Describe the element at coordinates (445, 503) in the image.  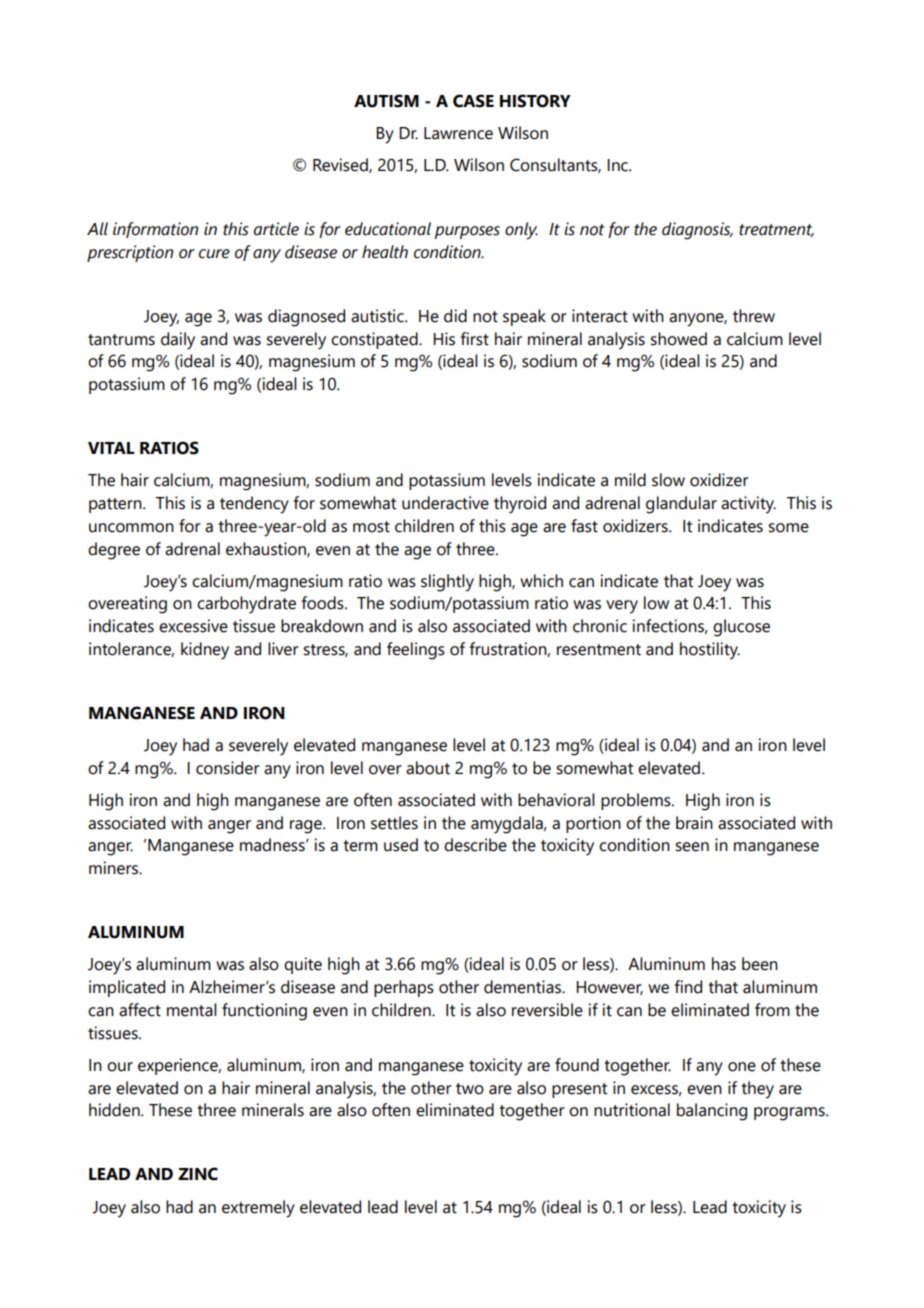
I see `underactive` at that location.
